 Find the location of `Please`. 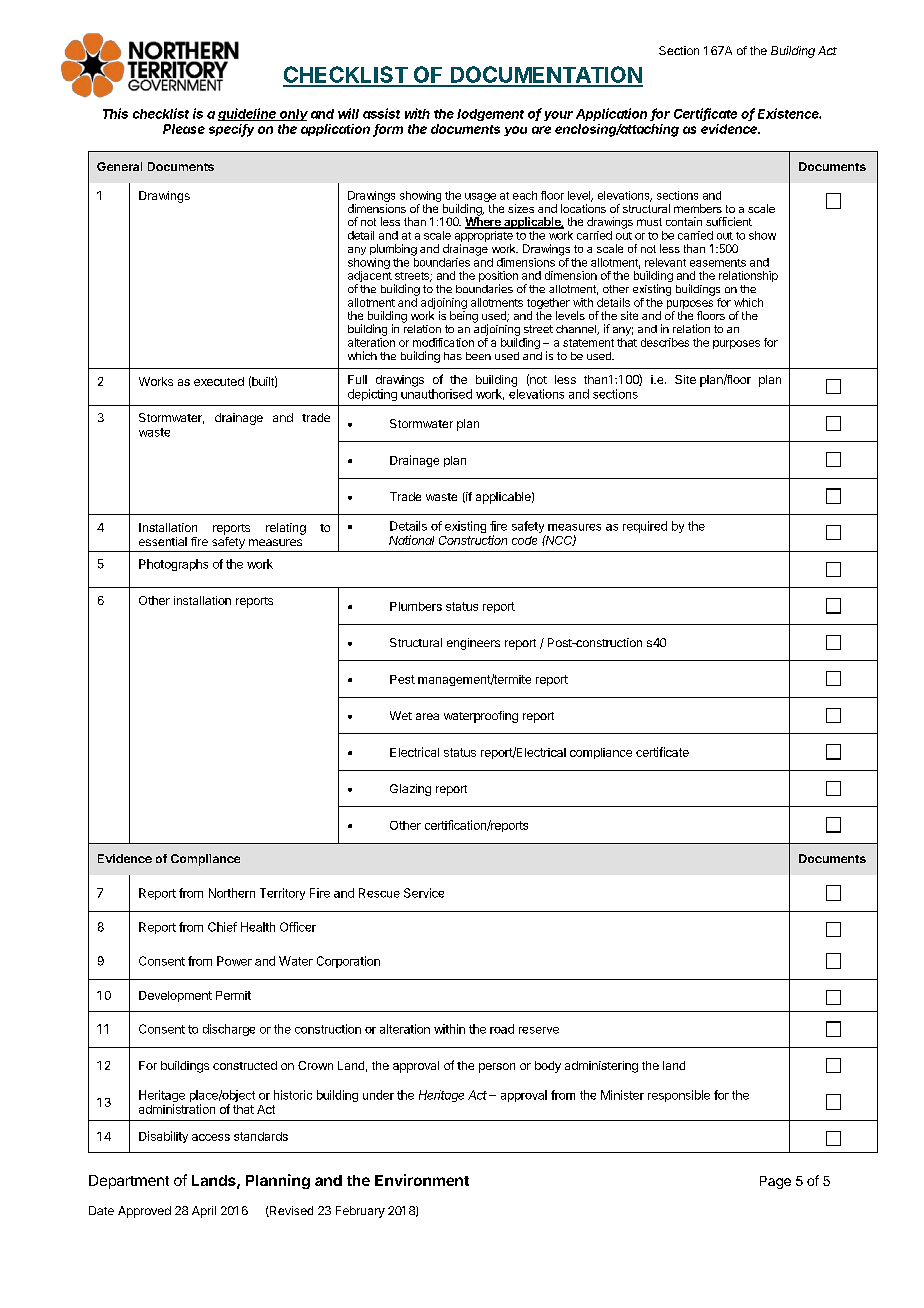

Please is located at coordinates (184, 129).
